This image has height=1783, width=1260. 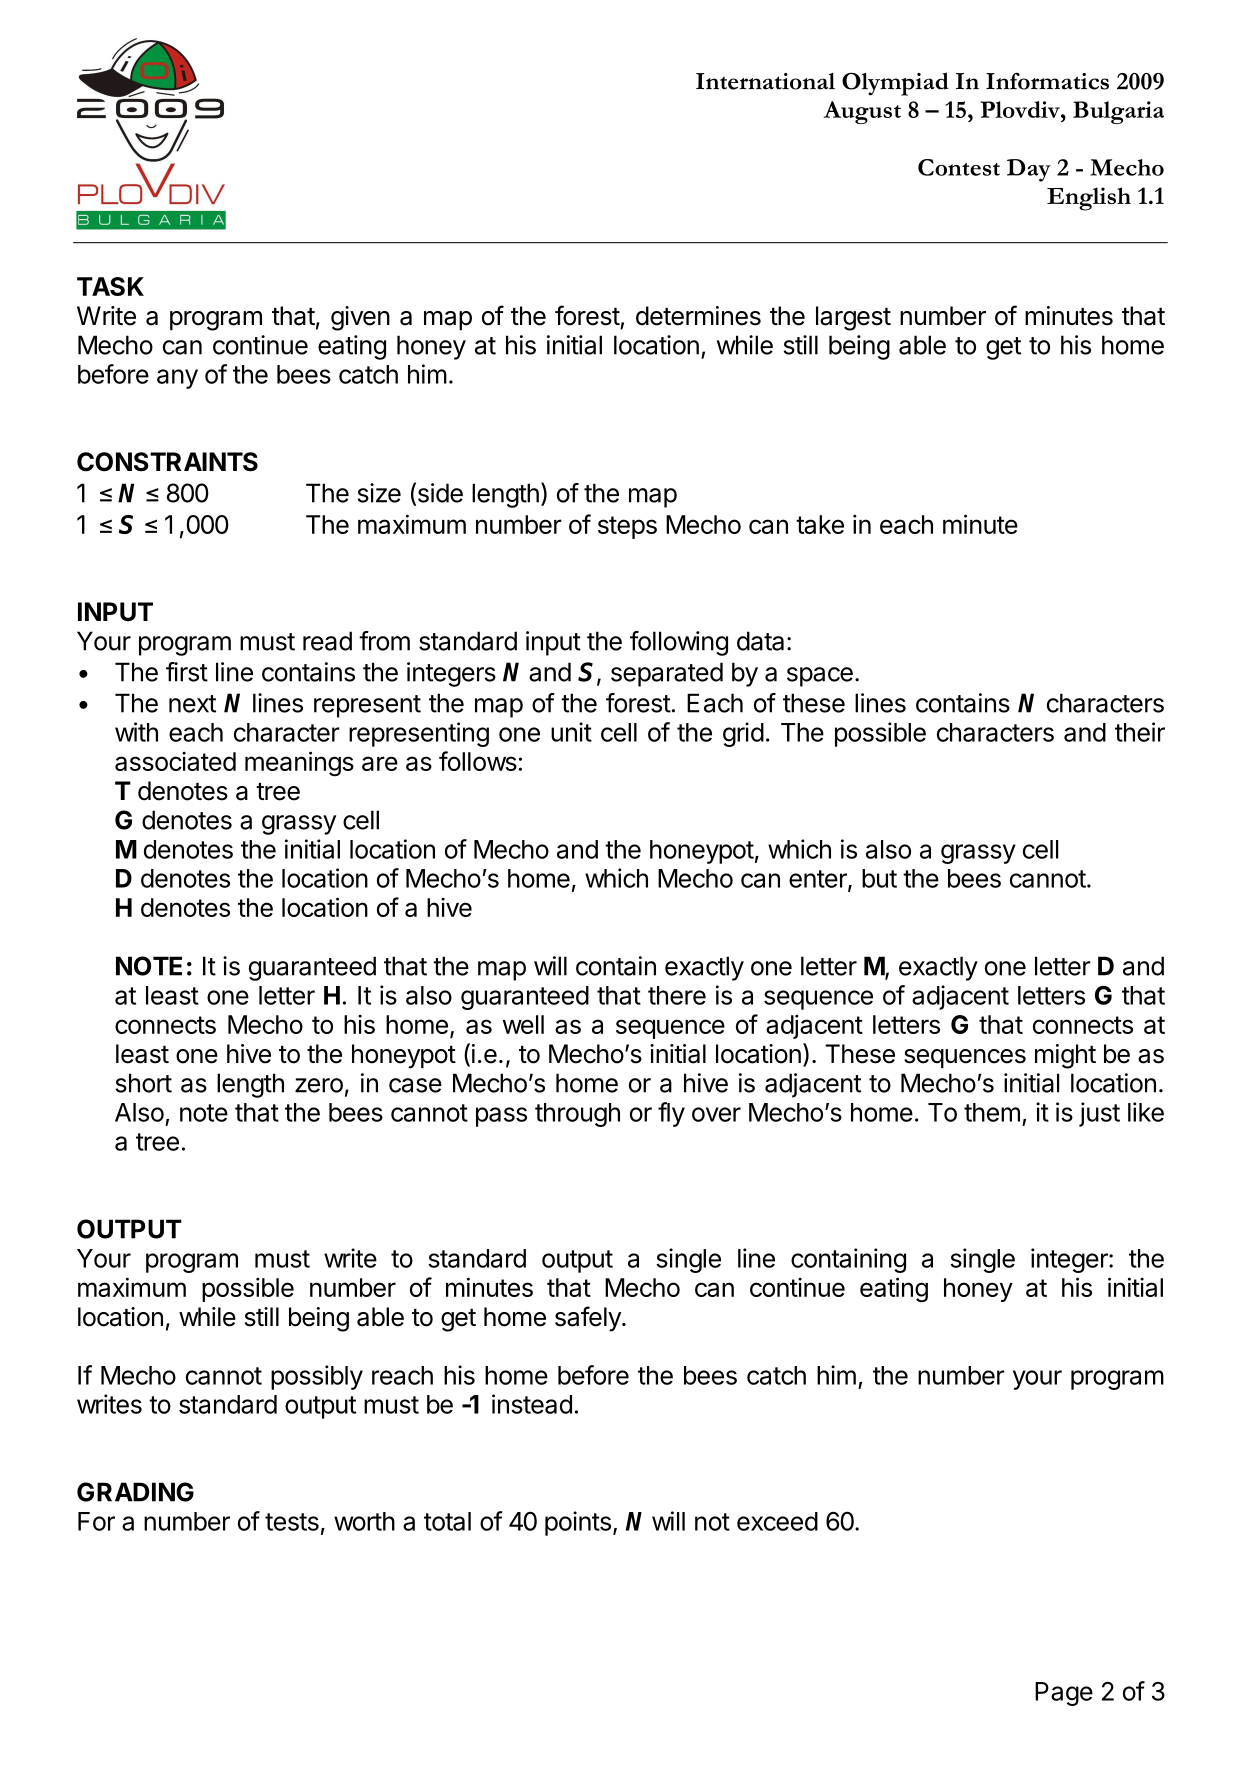 What do you see at coordinates (671, 1114) in the image?
I see `fly` at bounding box center [671, 1114].
